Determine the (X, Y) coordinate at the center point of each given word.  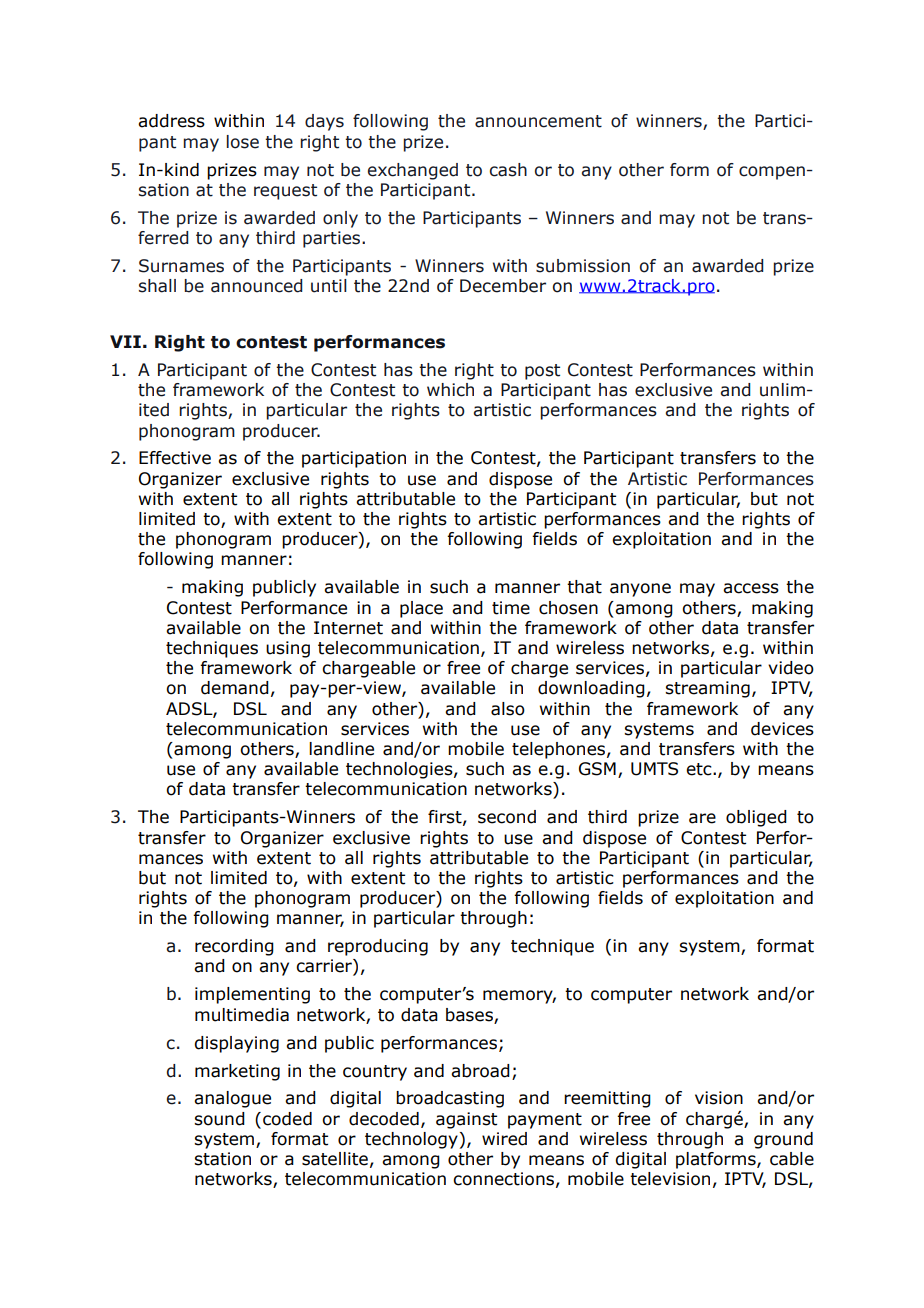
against (466, 1120)
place (421, 609)
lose (243, 142)
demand (235, 688)
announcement (538, 121)
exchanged (413, 171)
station (222, 1159)
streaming (707, 689)
